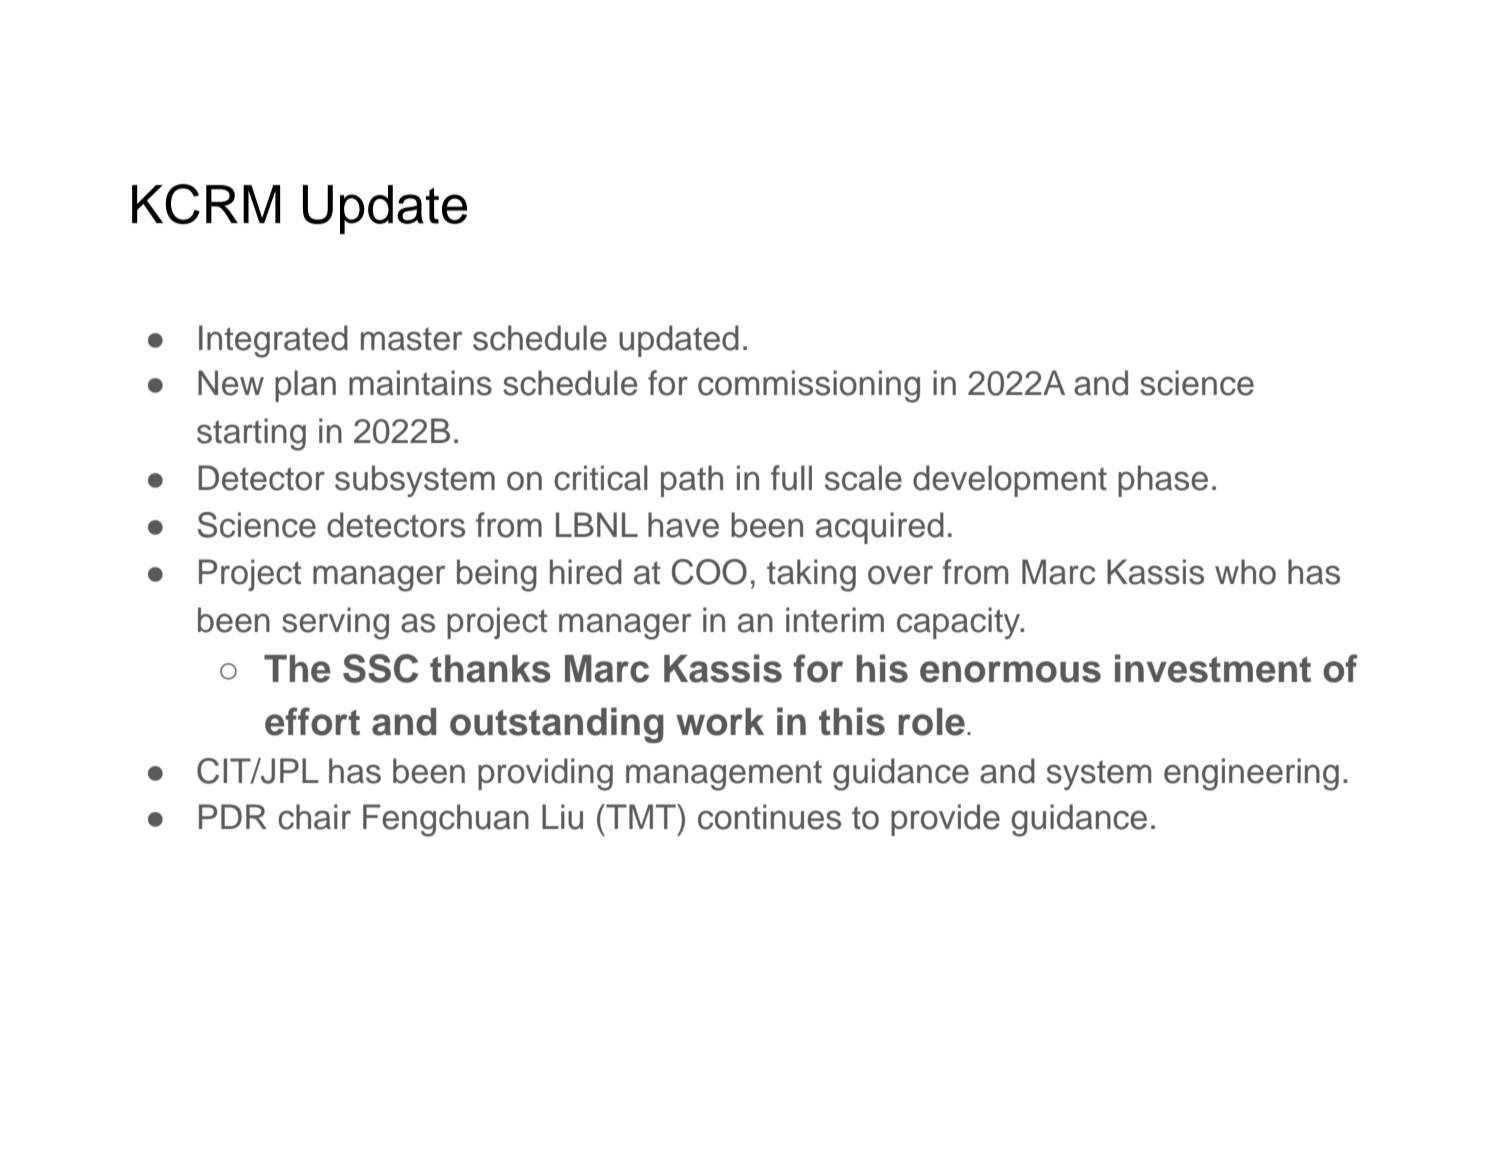 The height and width of the page is (1158, 1498). Describe the element at coordinates (314, 817) in the page. I see `chair` at that location.
